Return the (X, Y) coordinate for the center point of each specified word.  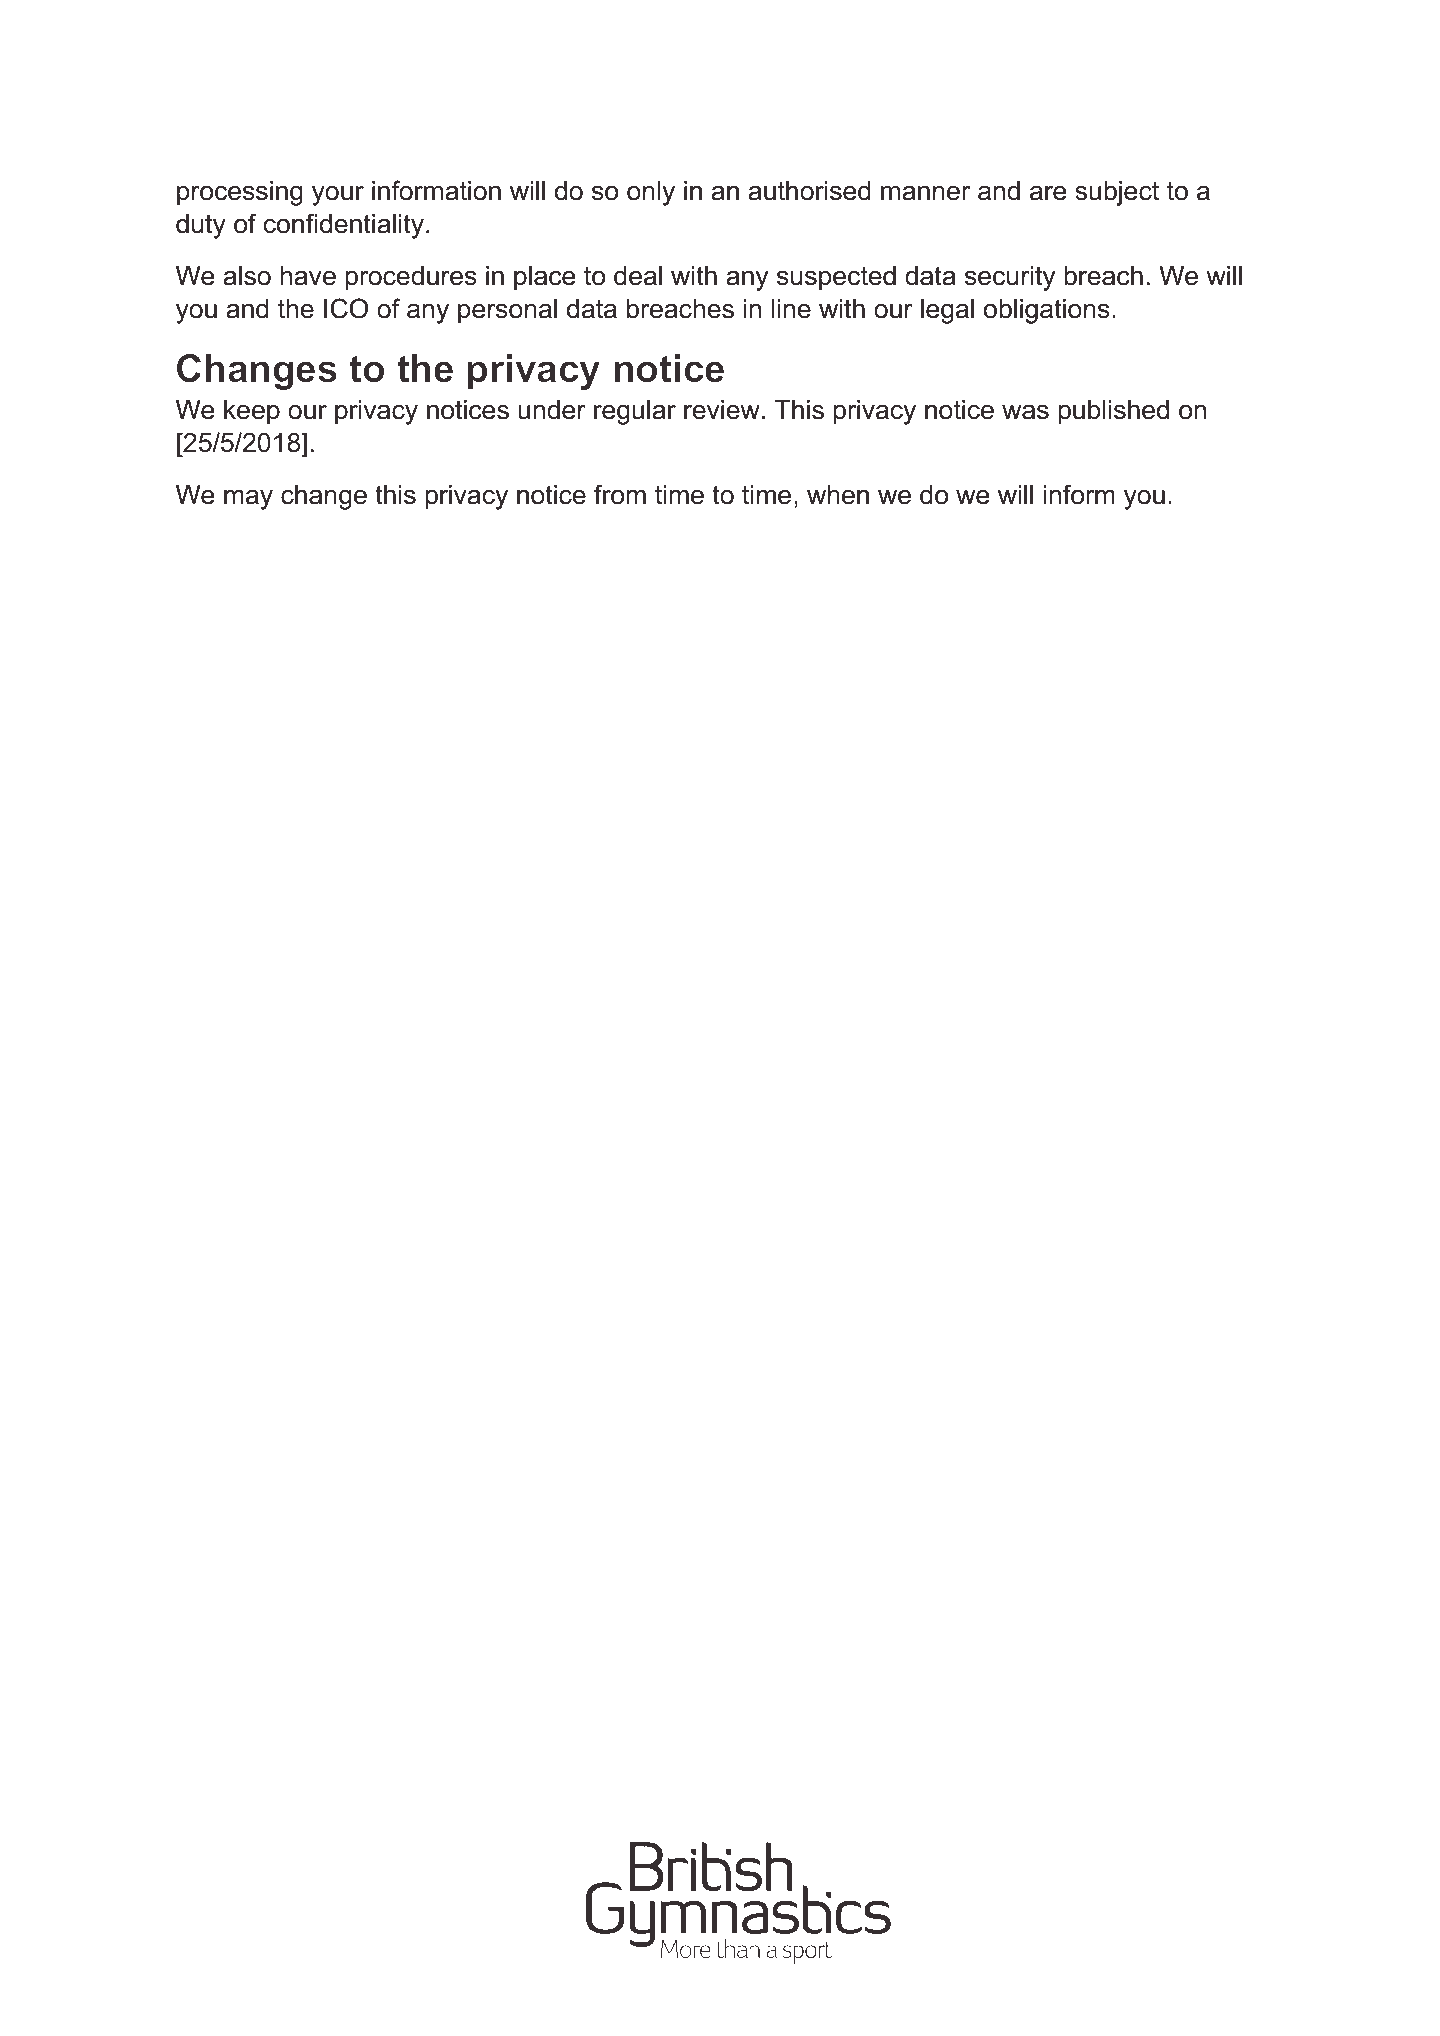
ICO (346, 308)
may (248, 500)
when (838, 495)
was (1025, 412)
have (308, 276)
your (338, 196)
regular (635, 412)
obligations (1047, 311)
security (1010, 278)
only (651, 193)
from (620, 494)
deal (638, 276)
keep (252, 412)
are (1048, 193)
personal (507, 311)
